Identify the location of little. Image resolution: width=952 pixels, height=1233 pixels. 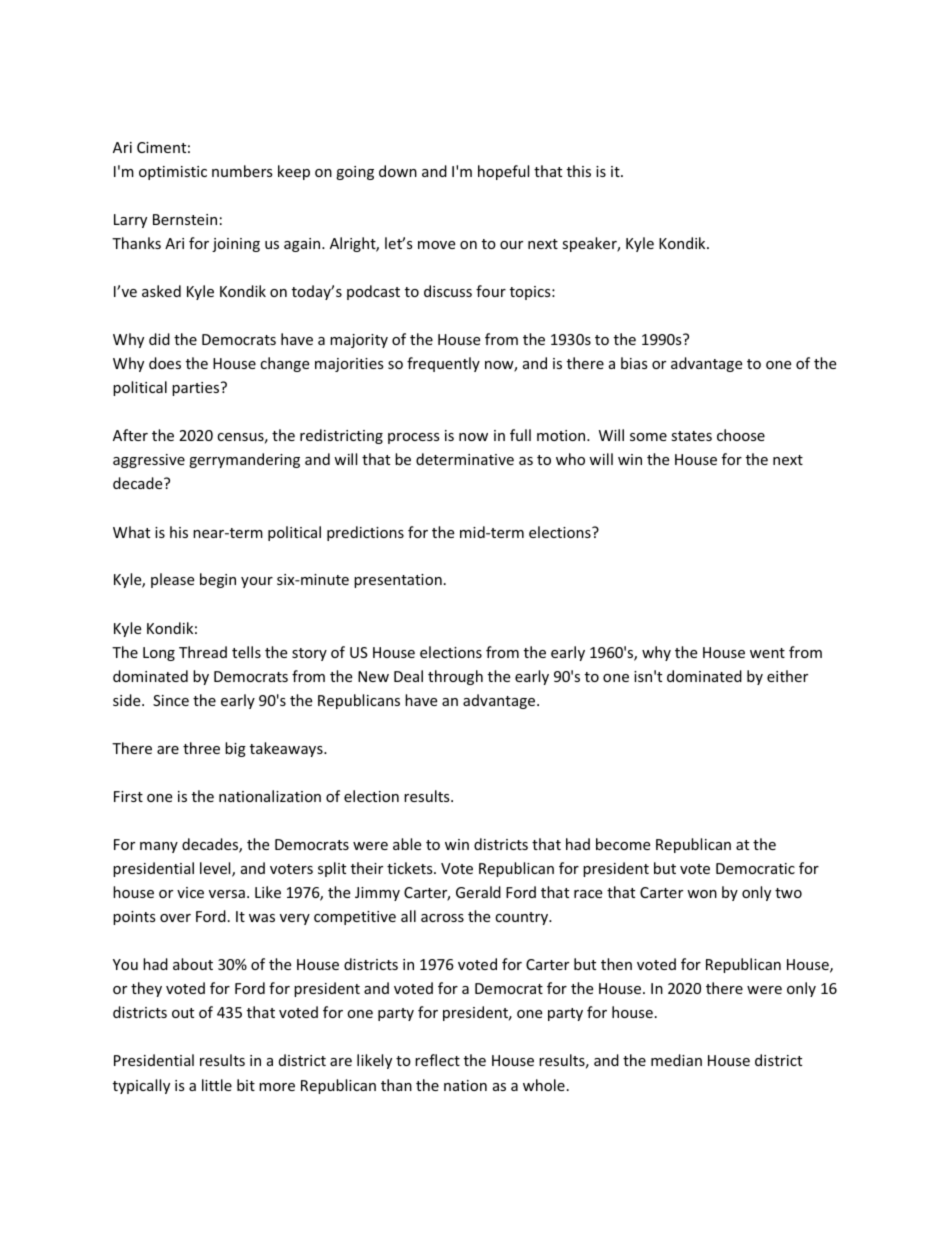
(217, 1085).
